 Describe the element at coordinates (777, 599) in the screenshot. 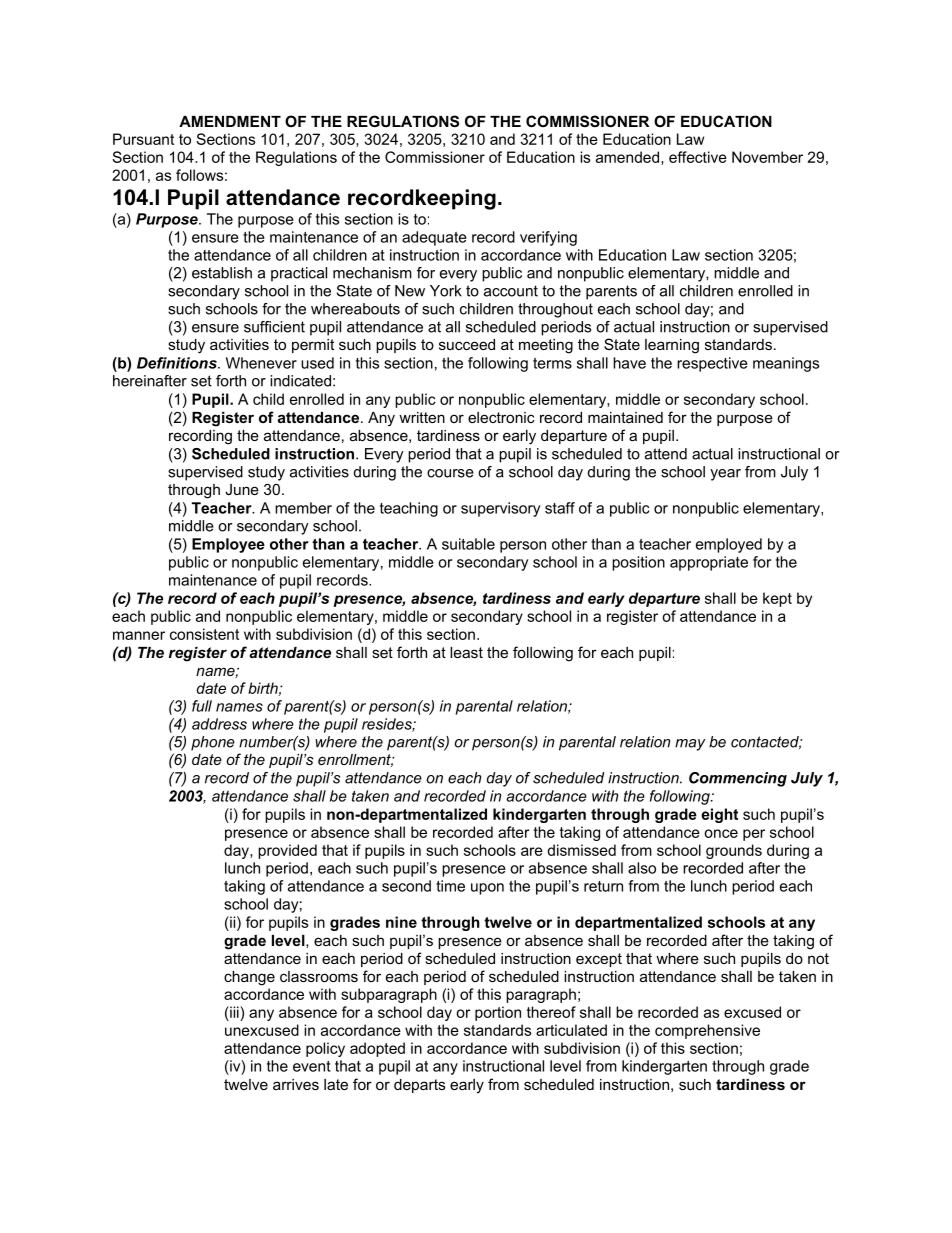

I see `kept` at that location.
